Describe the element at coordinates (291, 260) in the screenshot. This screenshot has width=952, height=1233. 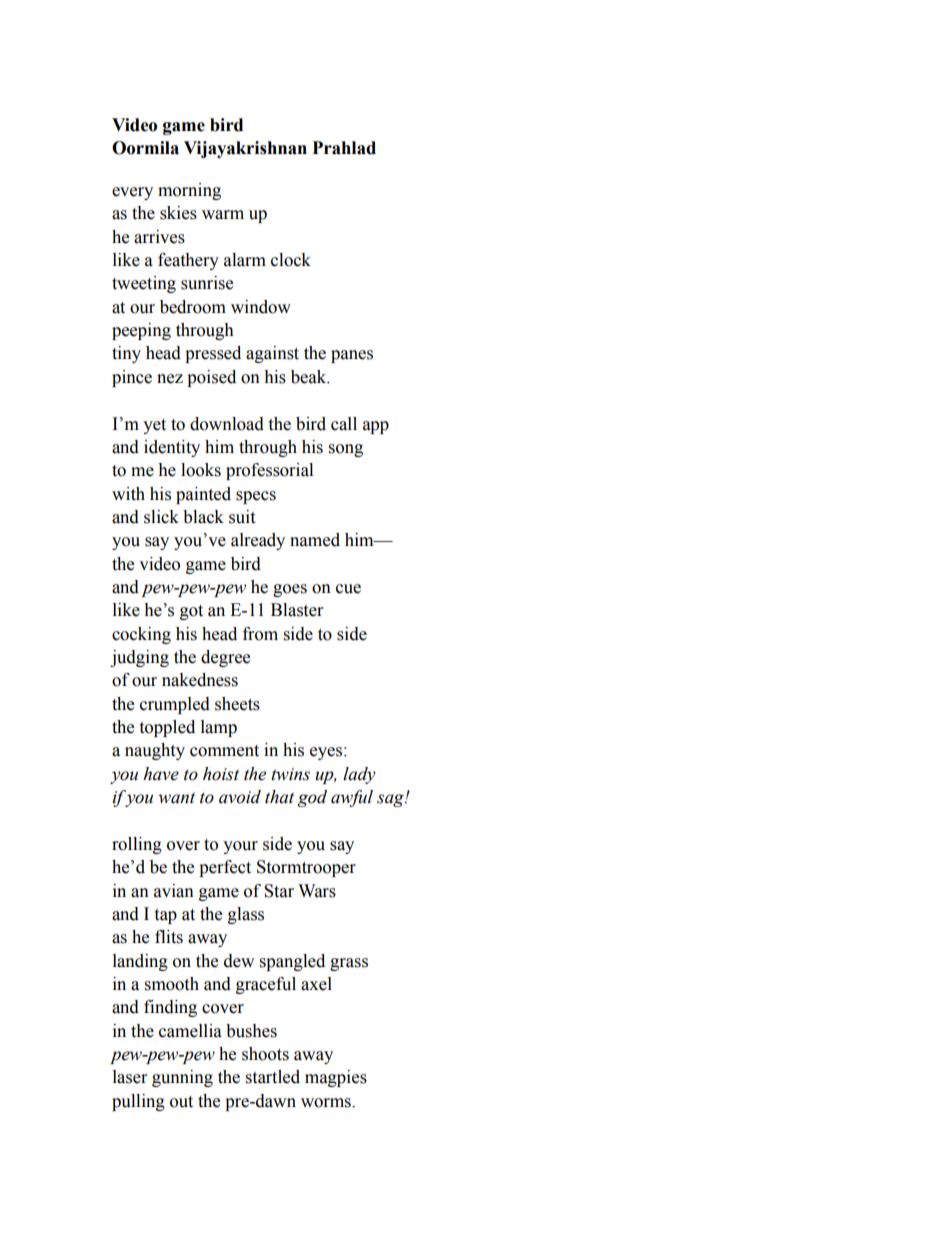
I see `clock` at that location.
